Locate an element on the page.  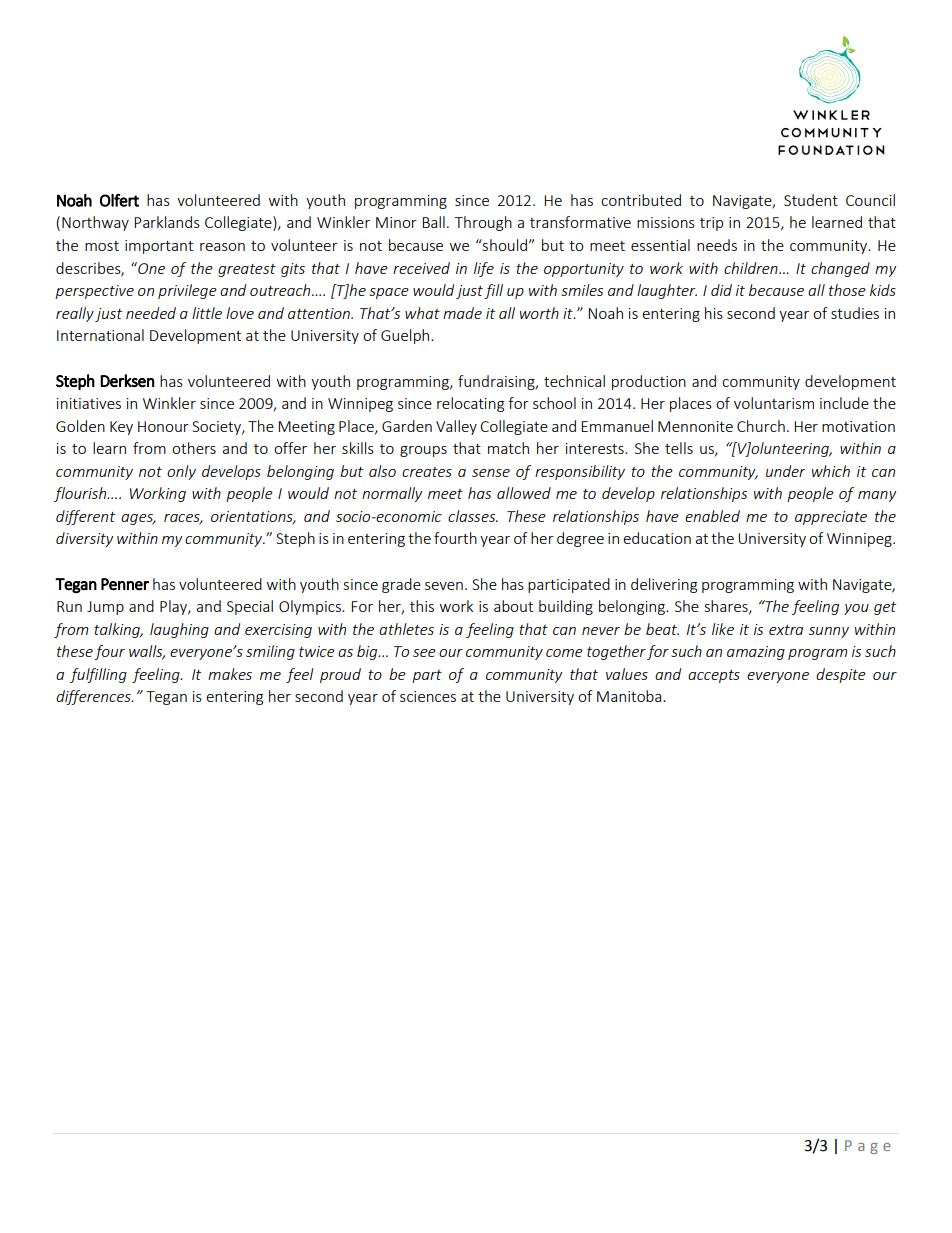
delivering is located at coordinates (664, 585).
